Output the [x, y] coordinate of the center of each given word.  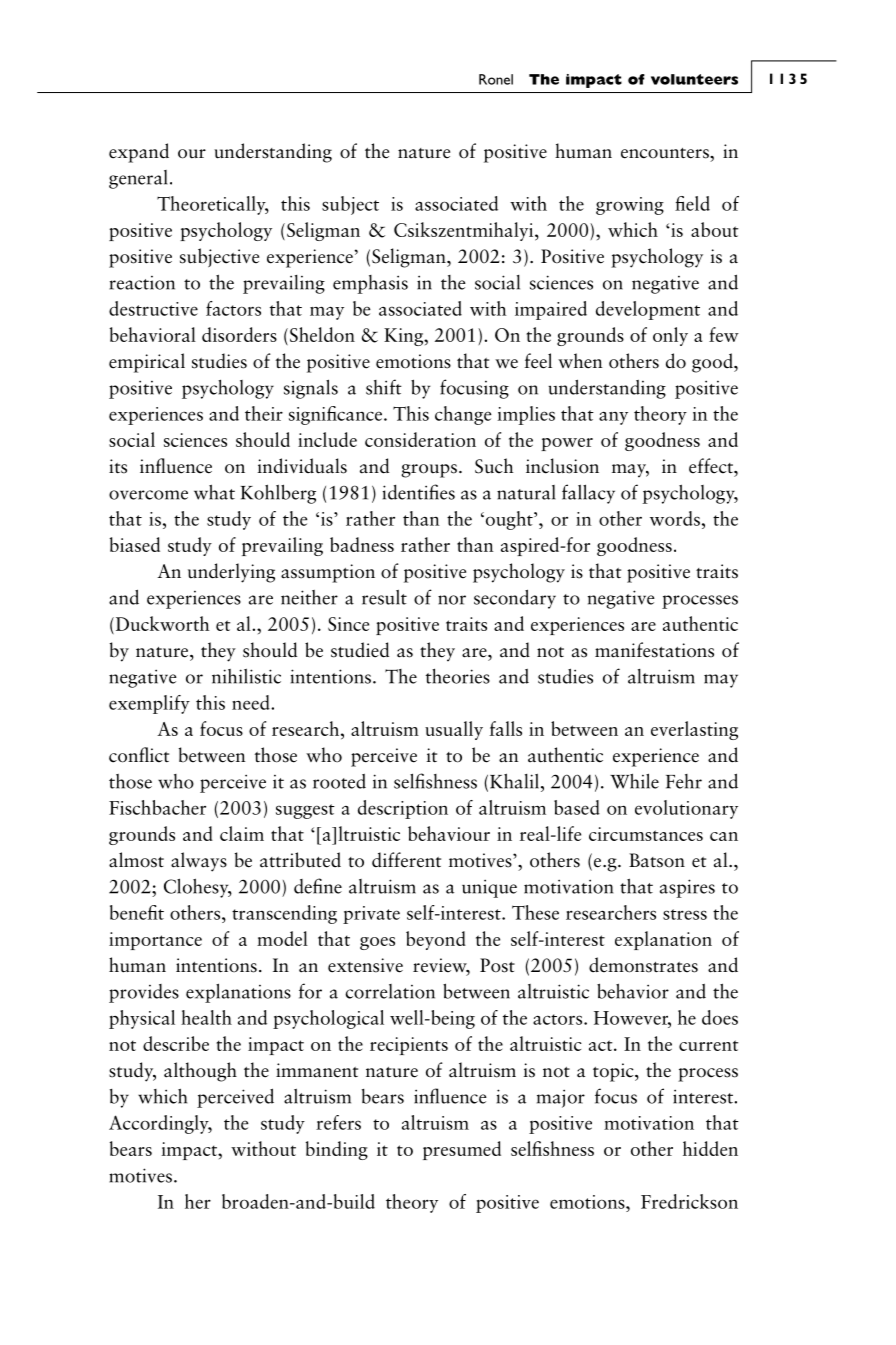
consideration [420, 439]
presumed [462, 1150]
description [403, 809]
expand [139, 153]
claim [242, 833]
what [214, 492]
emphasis [370, 284]
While [634, 781]
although [200, 1072]
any [613, 418]
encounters [666, 153]
